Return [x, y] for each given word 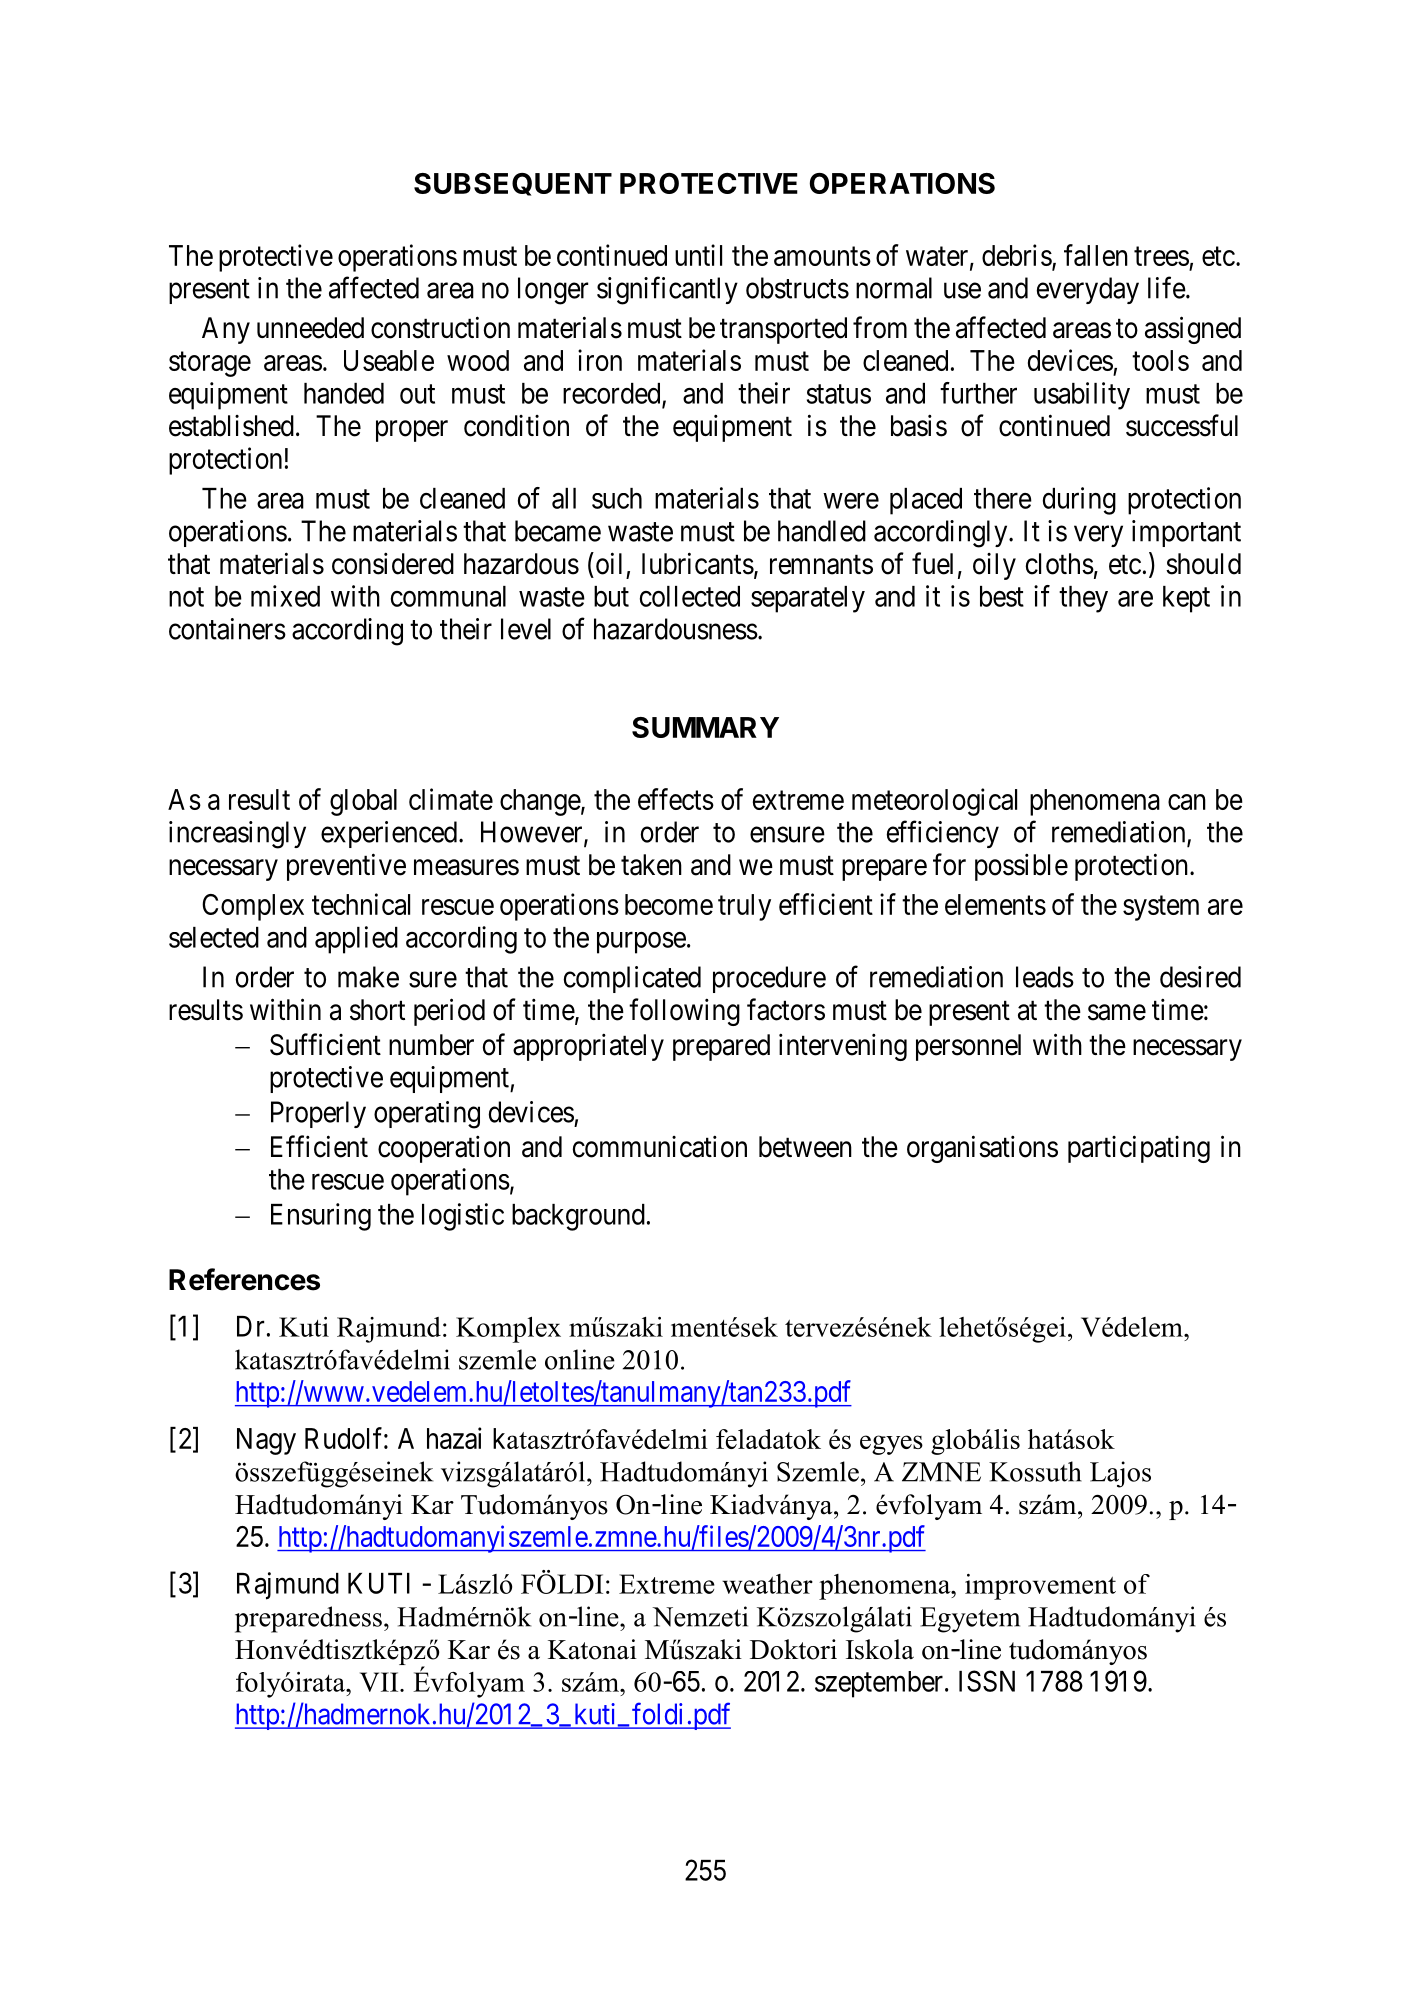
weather [767, 1584]
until [698, 255]
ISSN [987, 1681]
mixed [285, 596]
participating [1139, 1149]
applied [356, 940]
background [578, 1217]
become [669, 904]
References [244, 1279]
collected [690, 596]
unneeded [310, 328]
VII [380, 1682]
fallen [1096, 255]
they [1083, 599]
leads [1045, 977]
